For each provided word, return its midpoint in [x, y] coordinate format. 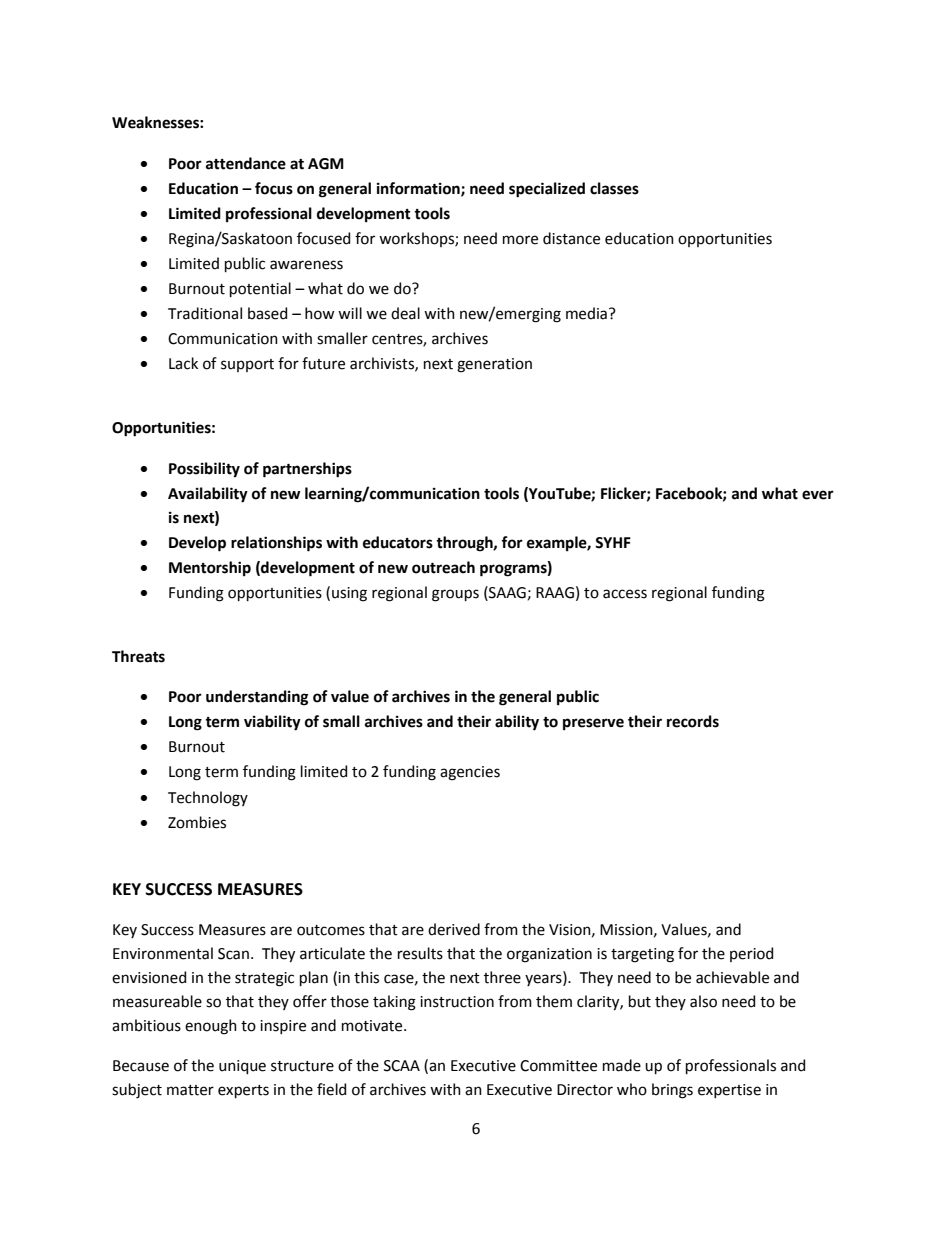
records [693, 721]
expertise [729, 1091]
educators [398, 542]
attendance [246, 163]
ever [818, 495]
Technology [208, 799]
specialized [547, 190]
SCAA [402, 1066]
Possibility [204, 470]
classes [614, 188]
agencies [470, 773]
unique [242, 1067]
